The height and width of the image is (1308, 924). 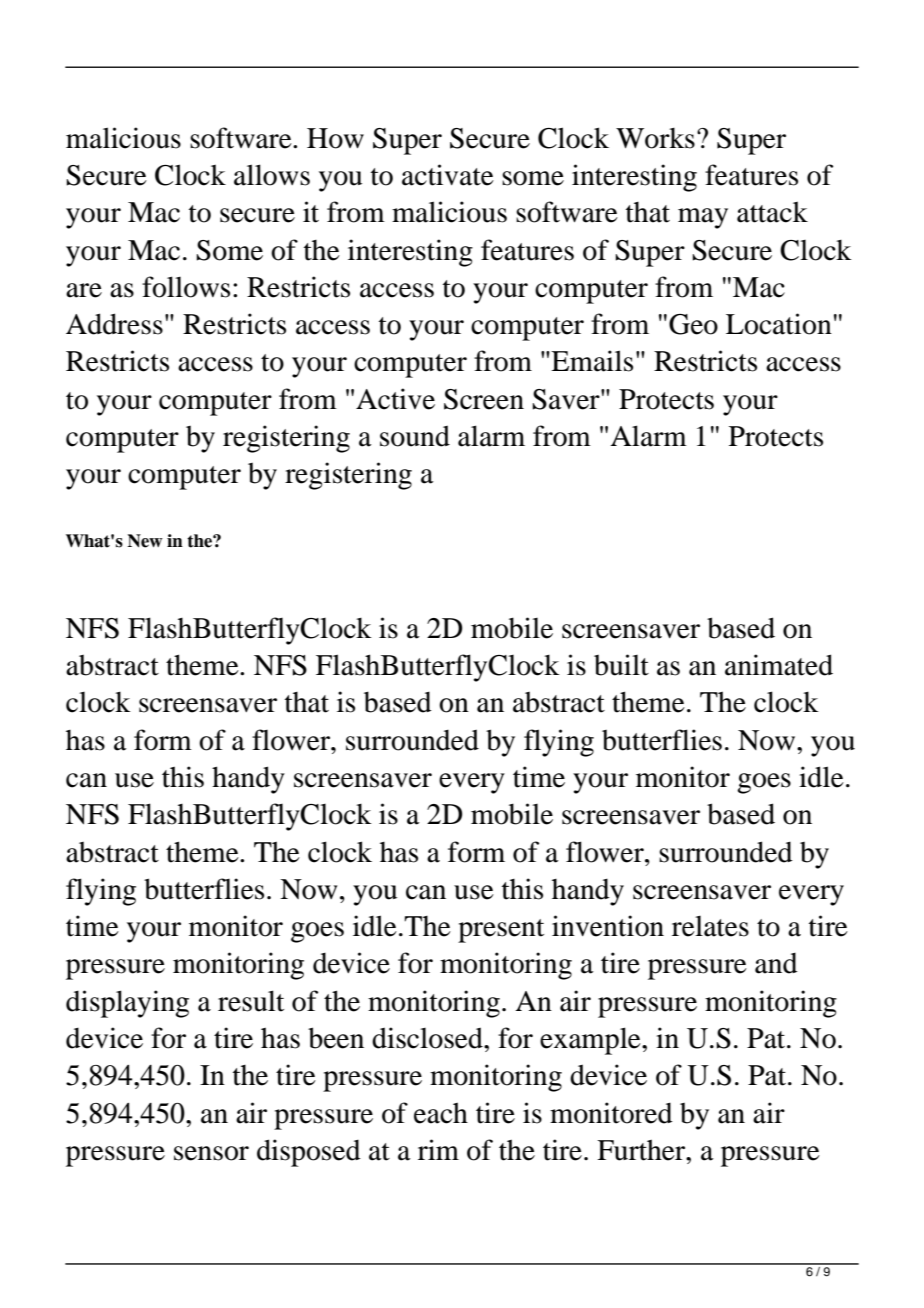 What do you see at coordinates (779, 665) in the image?
I see `animated` at bounding box center [779, 665].
